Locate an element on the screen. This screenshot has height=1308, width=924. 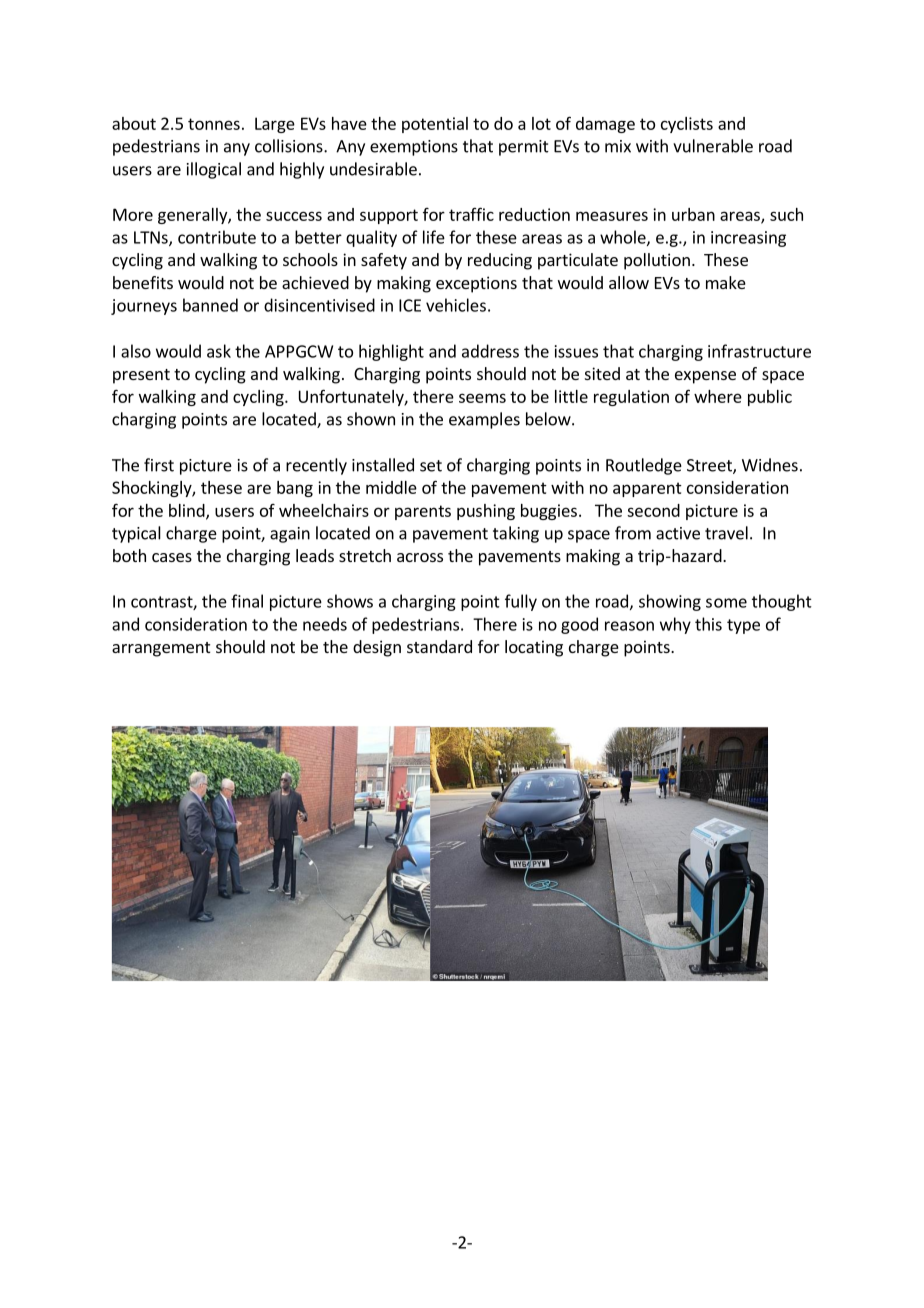
infrastructure is located at coordinates (759, 351).
